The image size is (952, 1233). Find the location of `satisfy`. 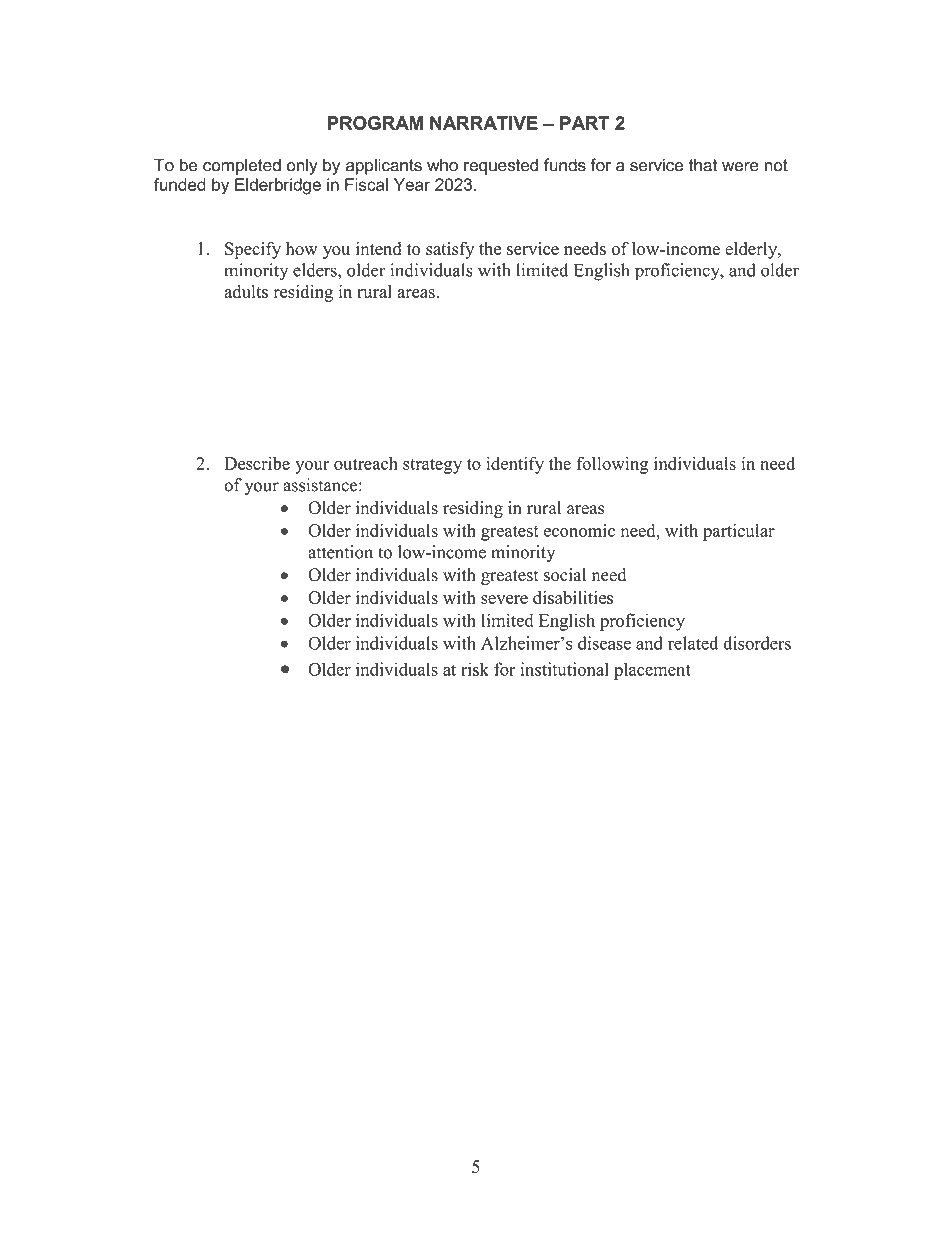

satisfy is located at coordinates (450, 250).
